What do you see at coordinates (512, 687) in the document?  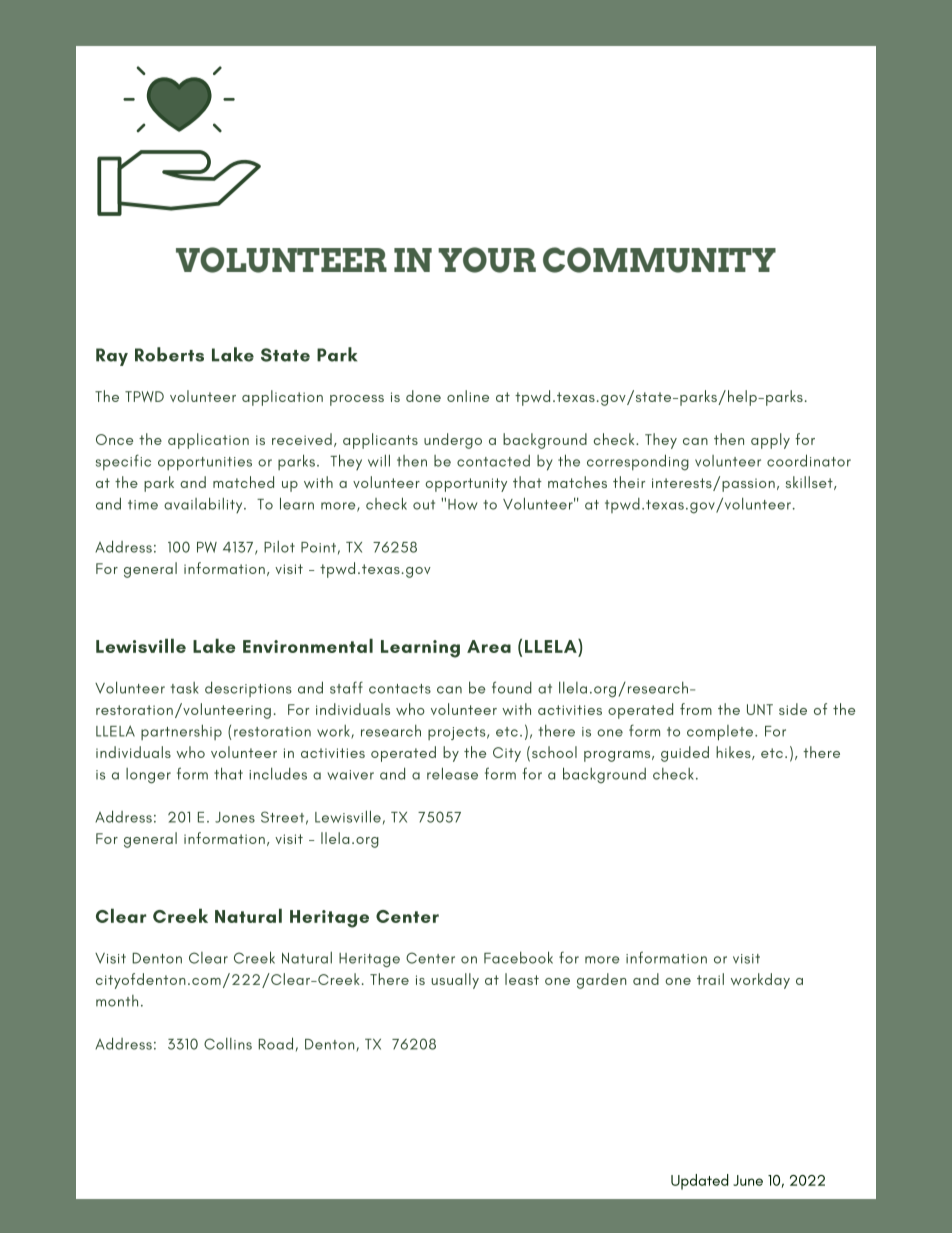 I see `found` at bounding box center [512, 687].
